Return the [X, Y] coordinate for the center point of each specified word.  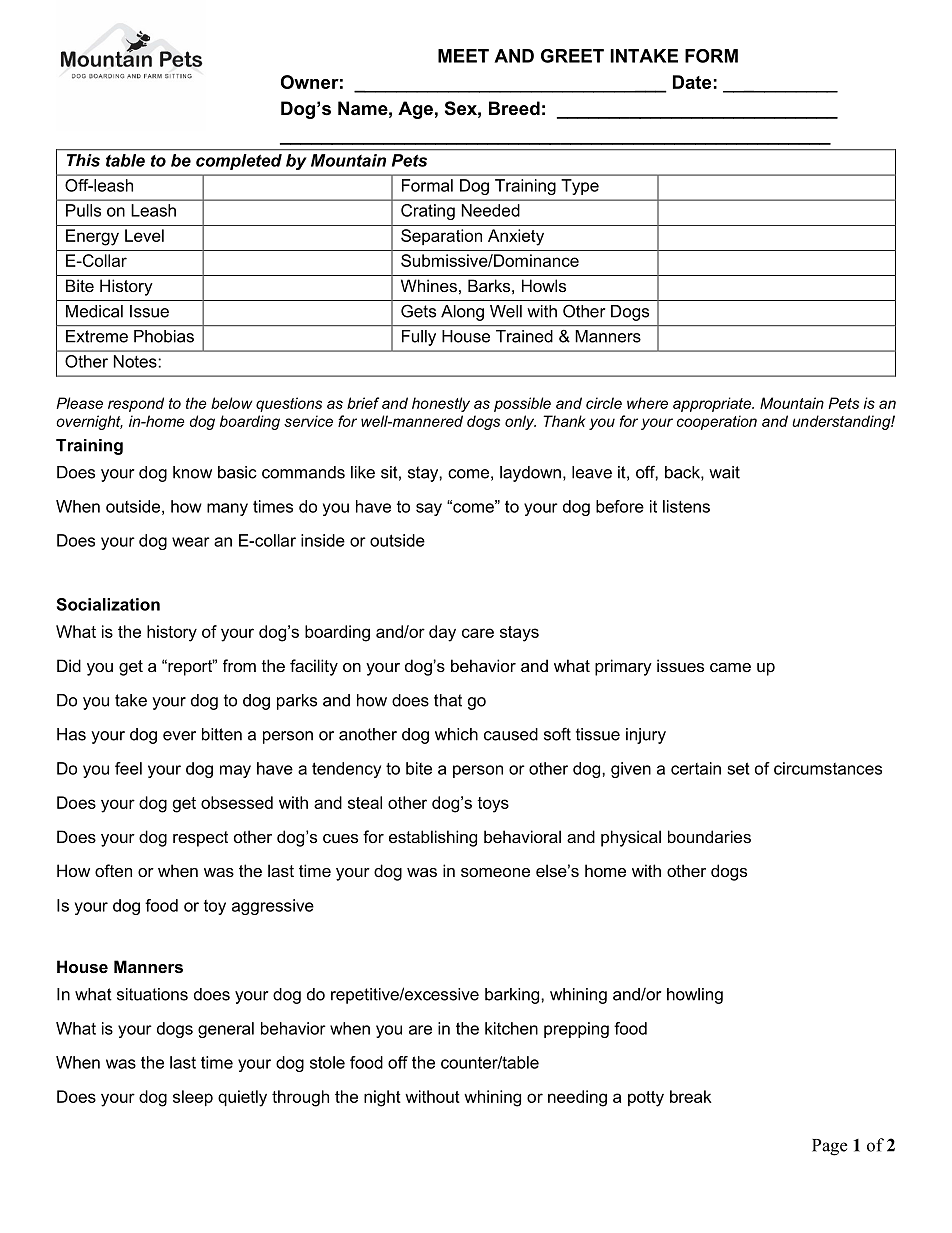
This [83, 160]
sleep [193, 1098]
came [730, 667]
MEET [463, 56]
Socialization [108, 604]
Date [692, 82]
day [442, 633]
